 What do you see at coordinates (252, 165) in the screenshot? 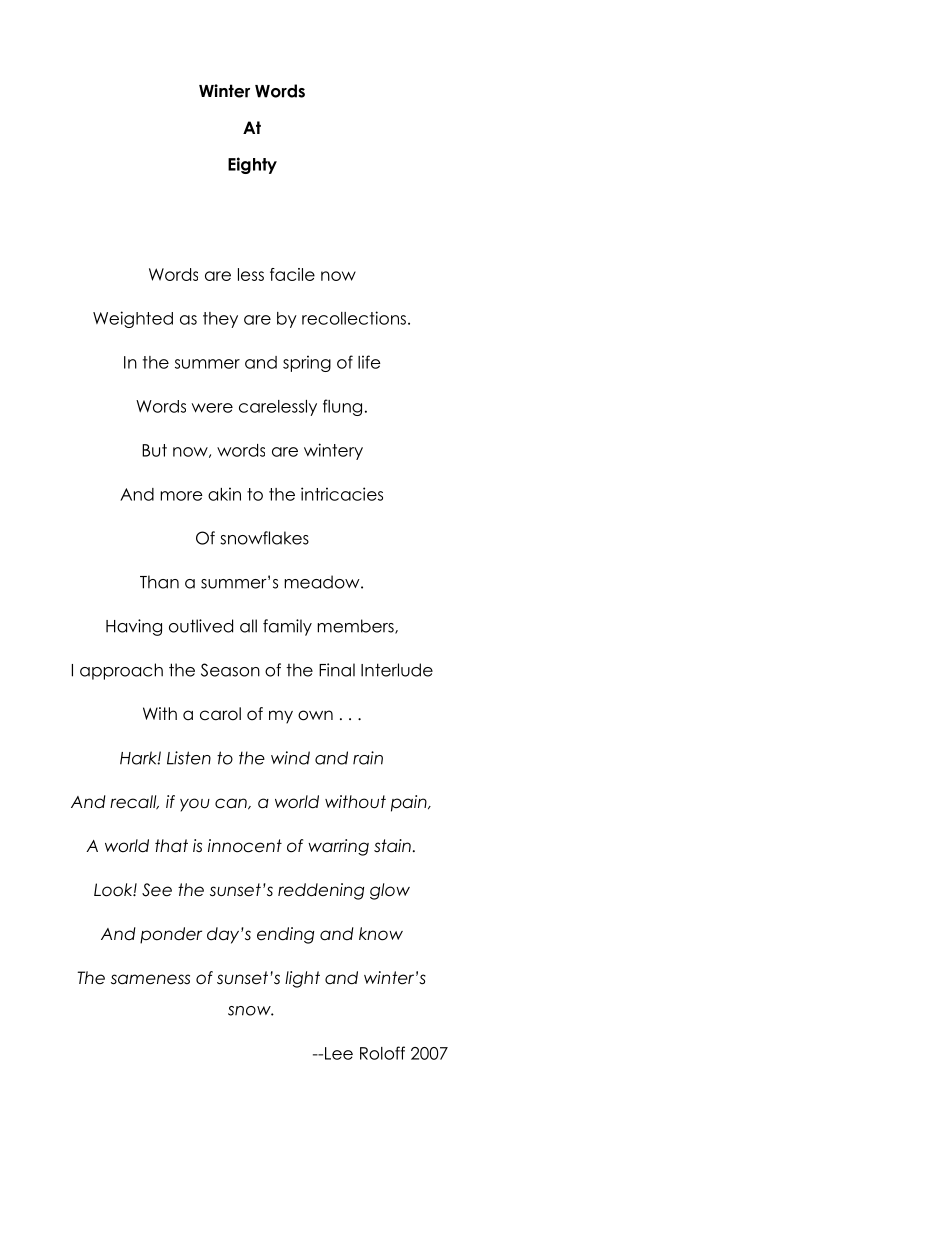
I see `Eighty` at bounding box center [252, 165].
